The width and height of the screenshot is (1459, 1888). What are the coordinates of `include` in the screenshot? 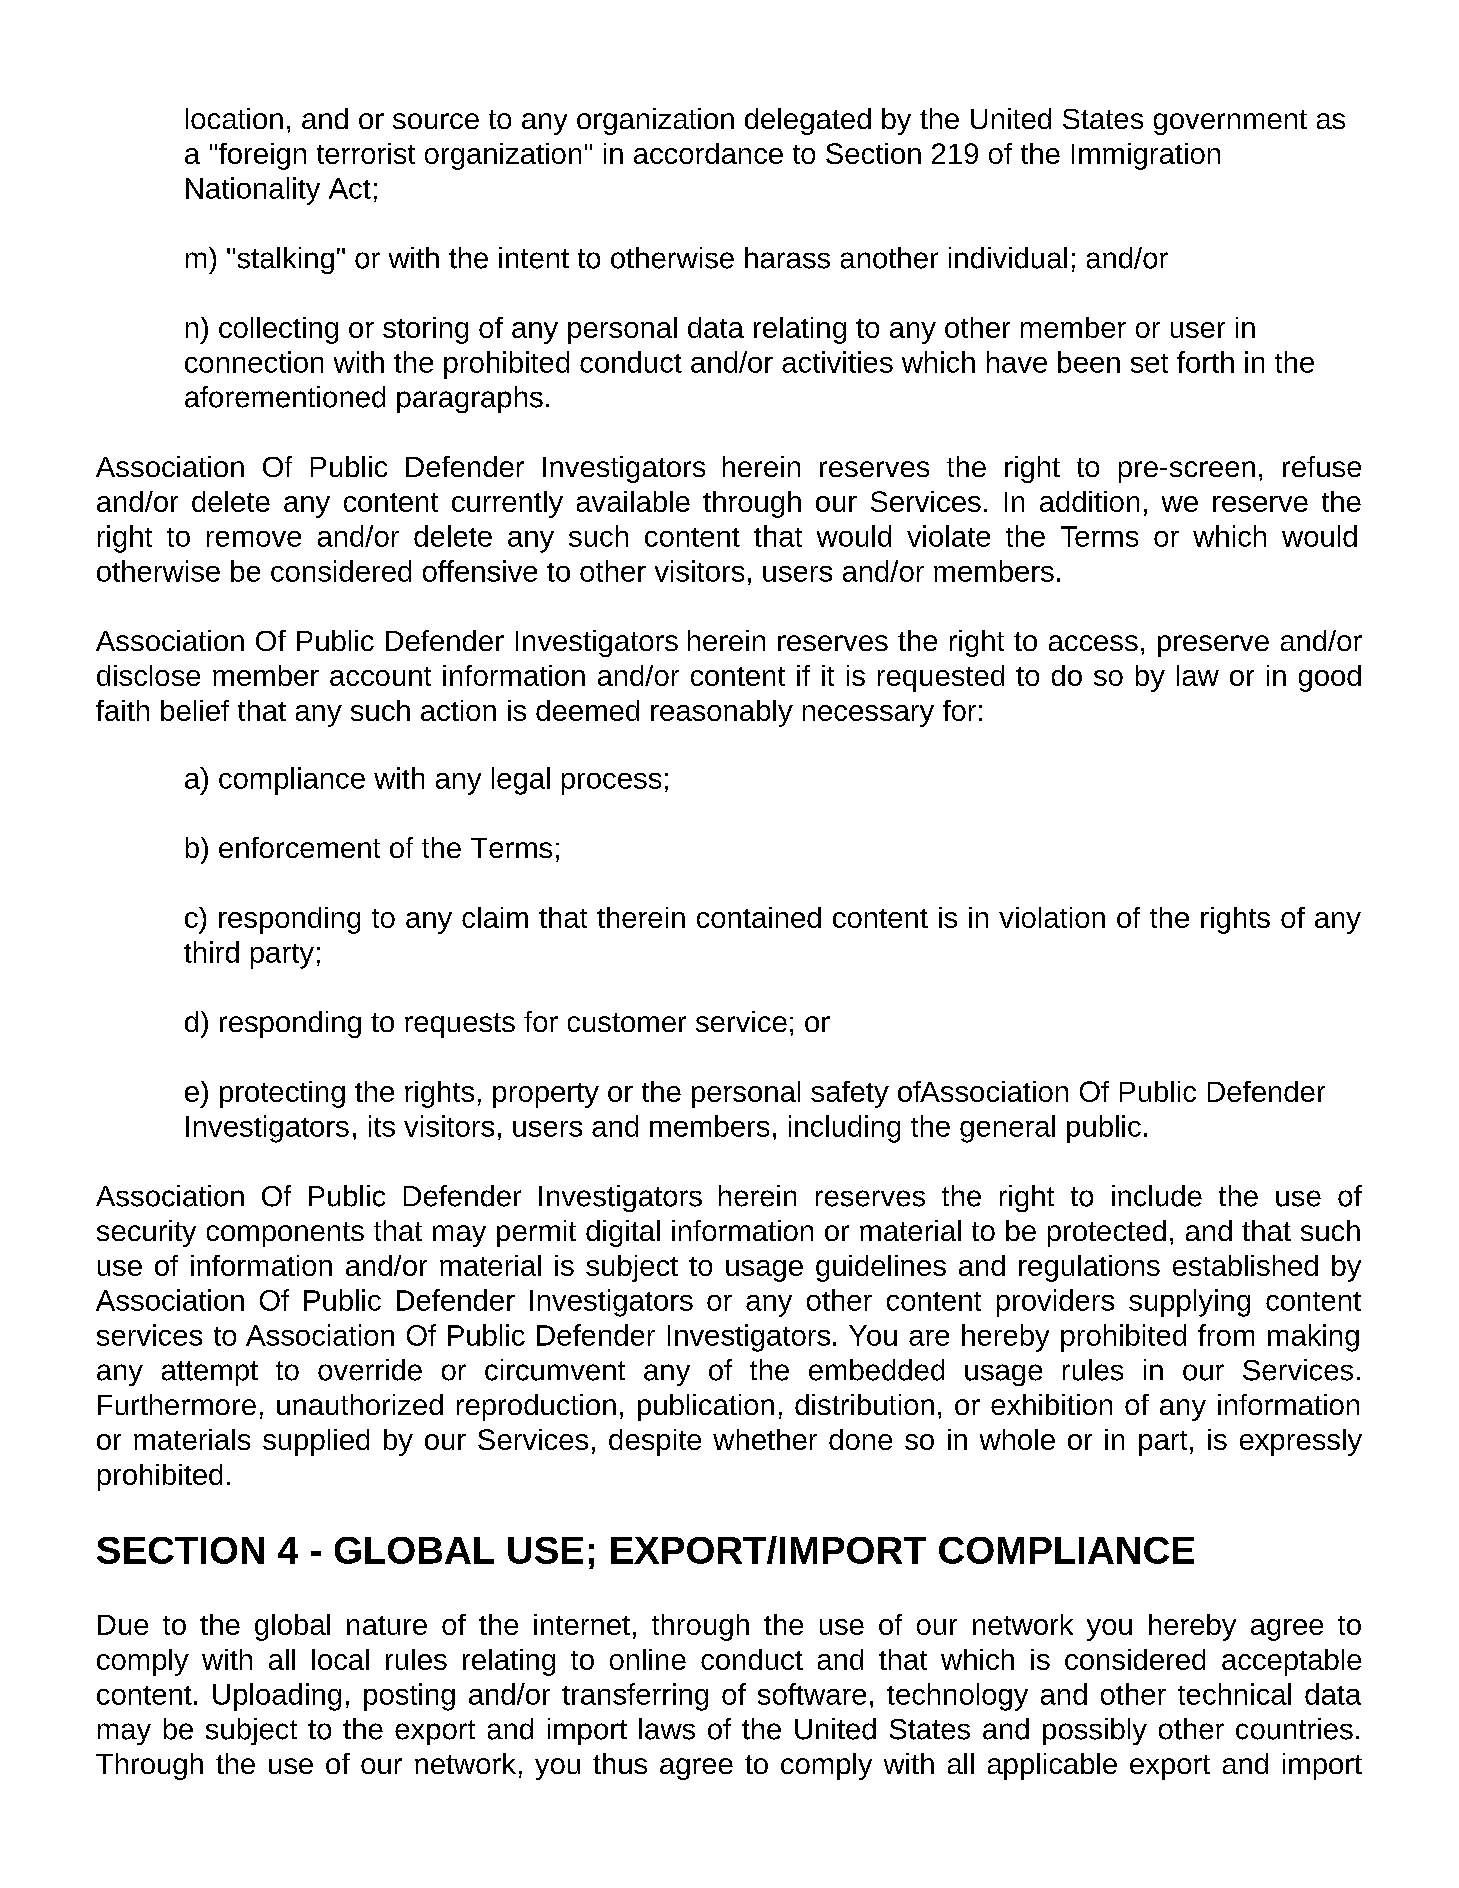 It's located at (1157, 1196).
